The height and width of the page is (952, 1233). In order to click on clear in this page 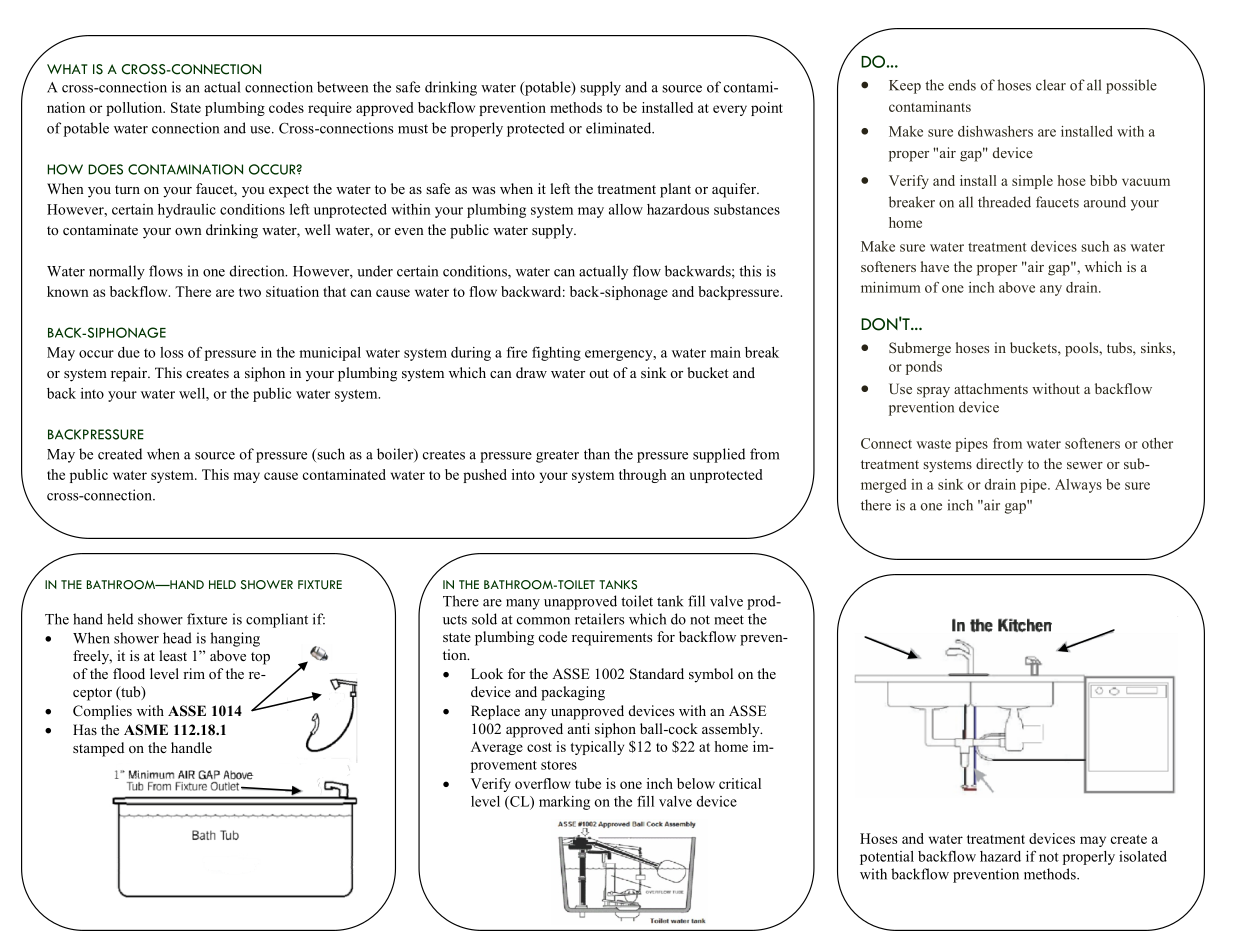, I will do `click(1051, 85)`.
